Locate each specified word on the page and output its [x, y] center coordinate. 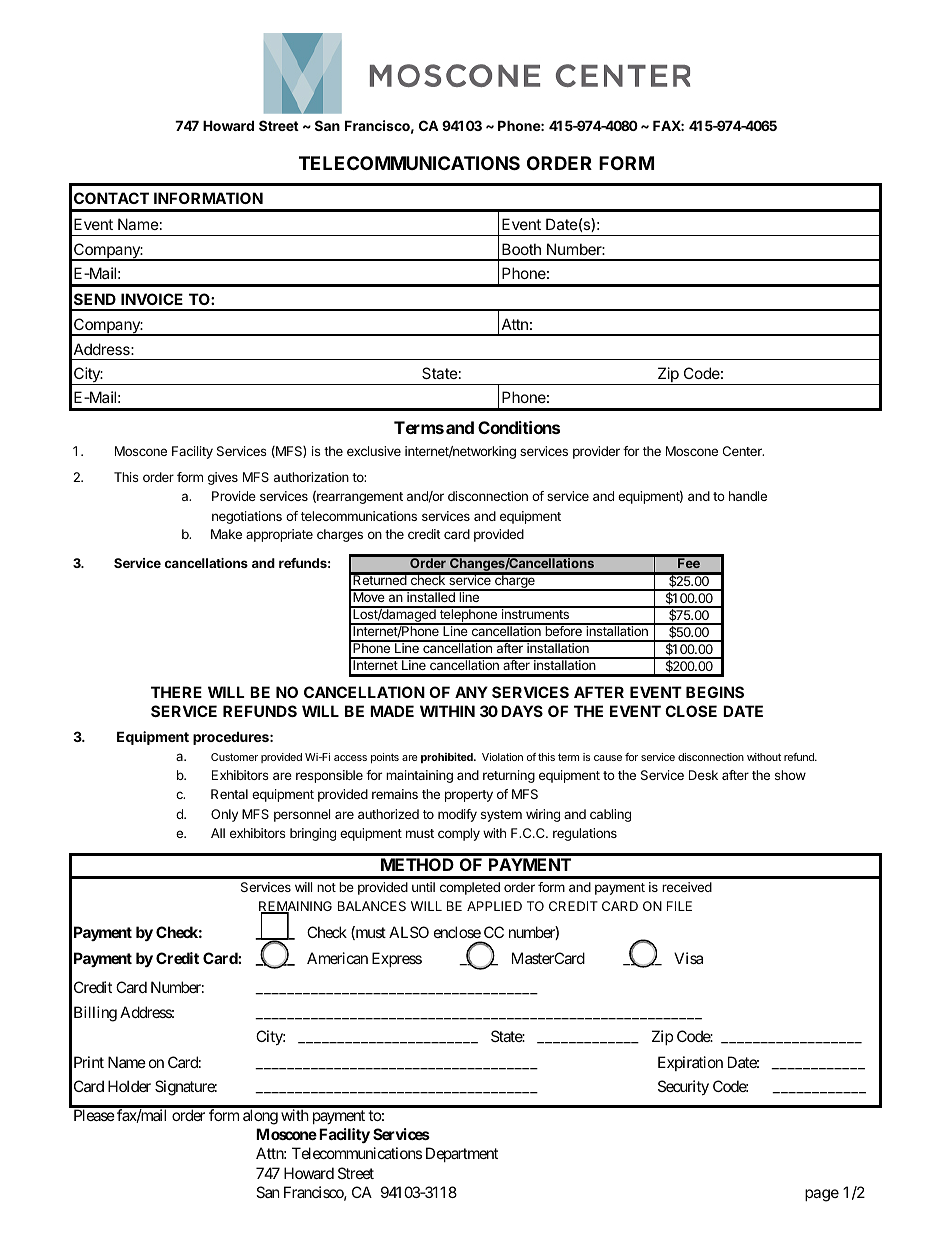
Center [743, 451]
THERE [176, 692]
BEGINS [715, 692]
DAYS [522, 711]
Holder [129, 1086]
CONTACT [111, 198]
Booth [521, 249]
